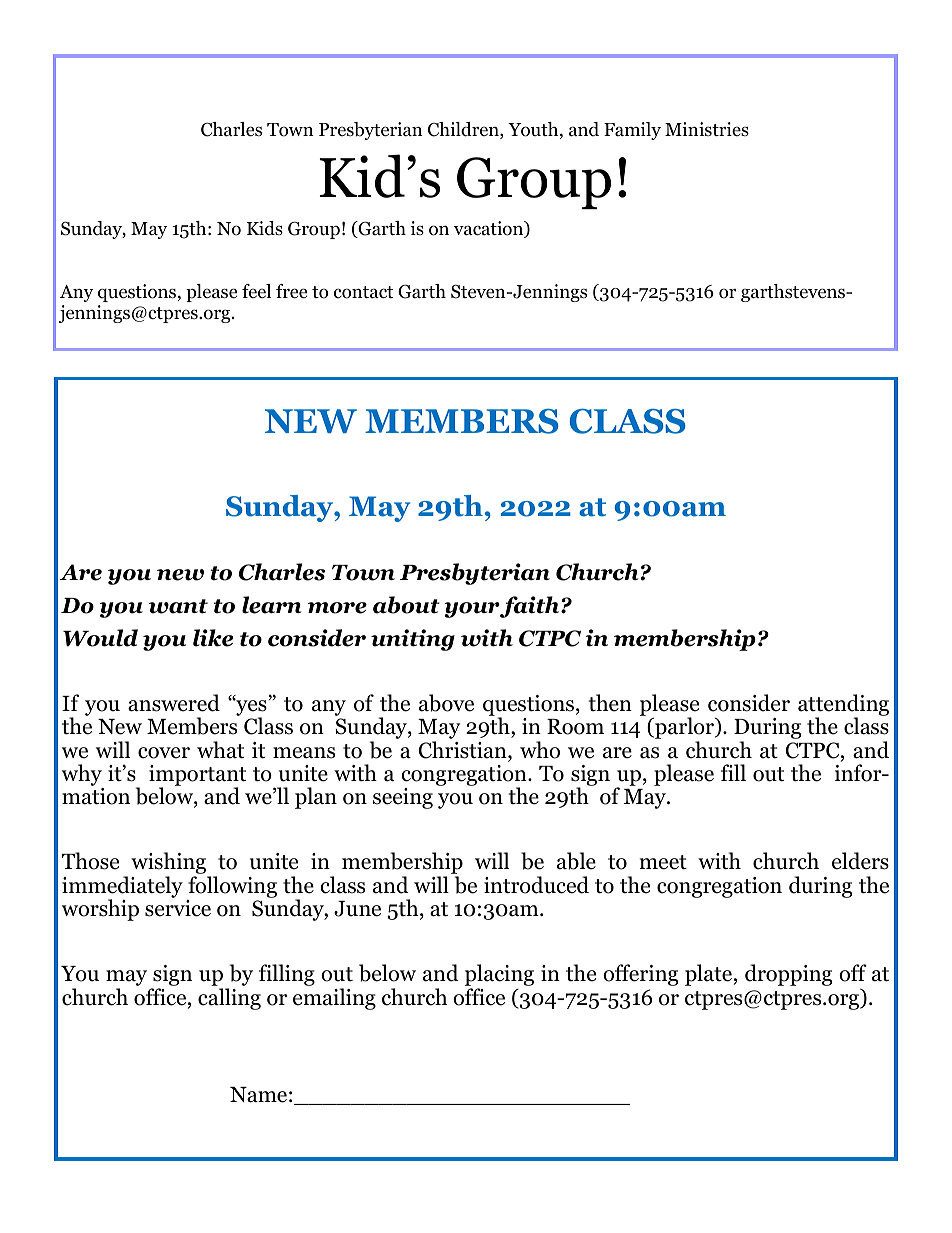  I want to click on calling, so click(229, 999).
